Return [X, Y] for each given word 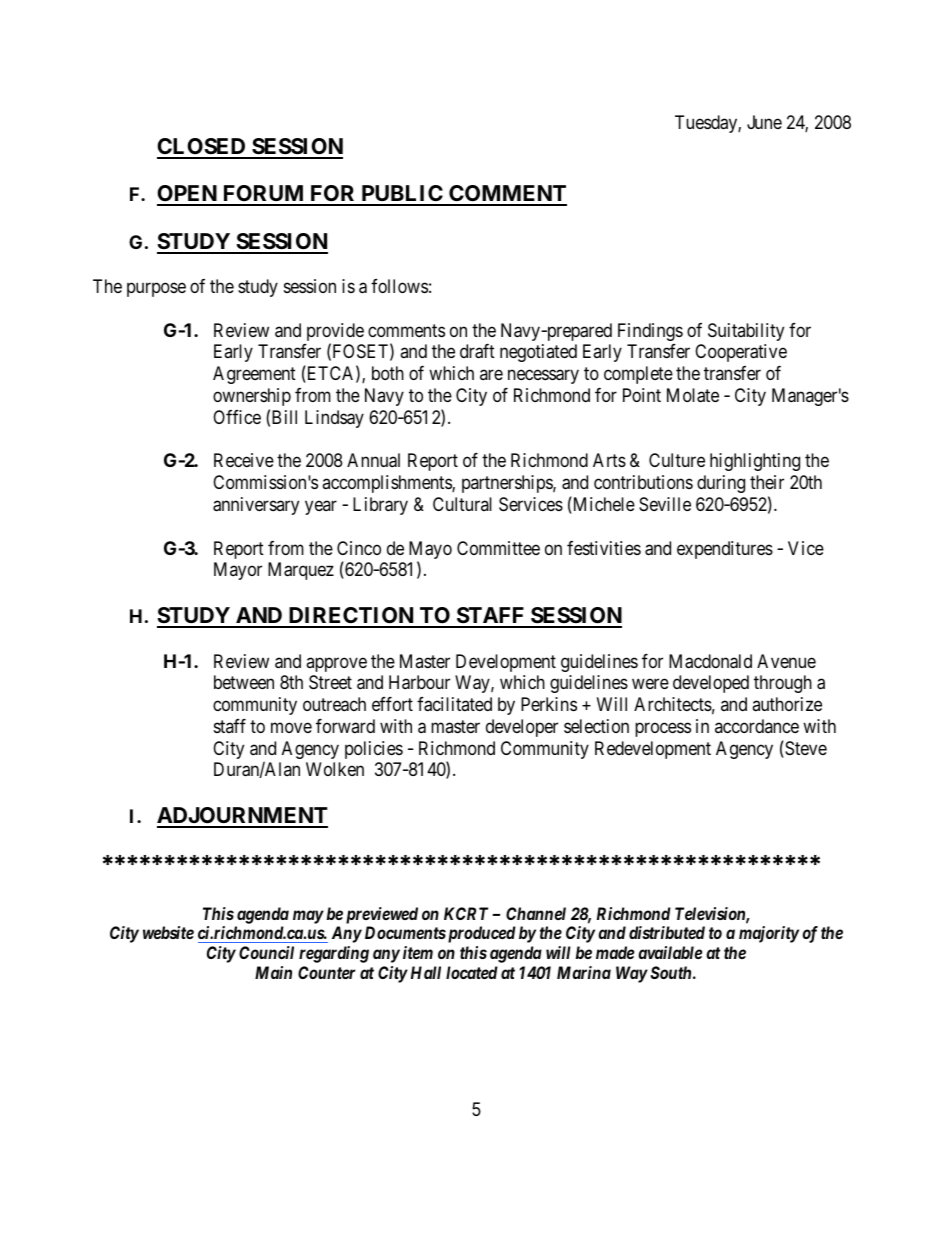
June [764, 122]
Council [266, 952]
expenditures [725, 550]
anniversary [256, 506]
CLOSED [202, 148]
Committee [498, 548]
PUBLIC [402, 195]
